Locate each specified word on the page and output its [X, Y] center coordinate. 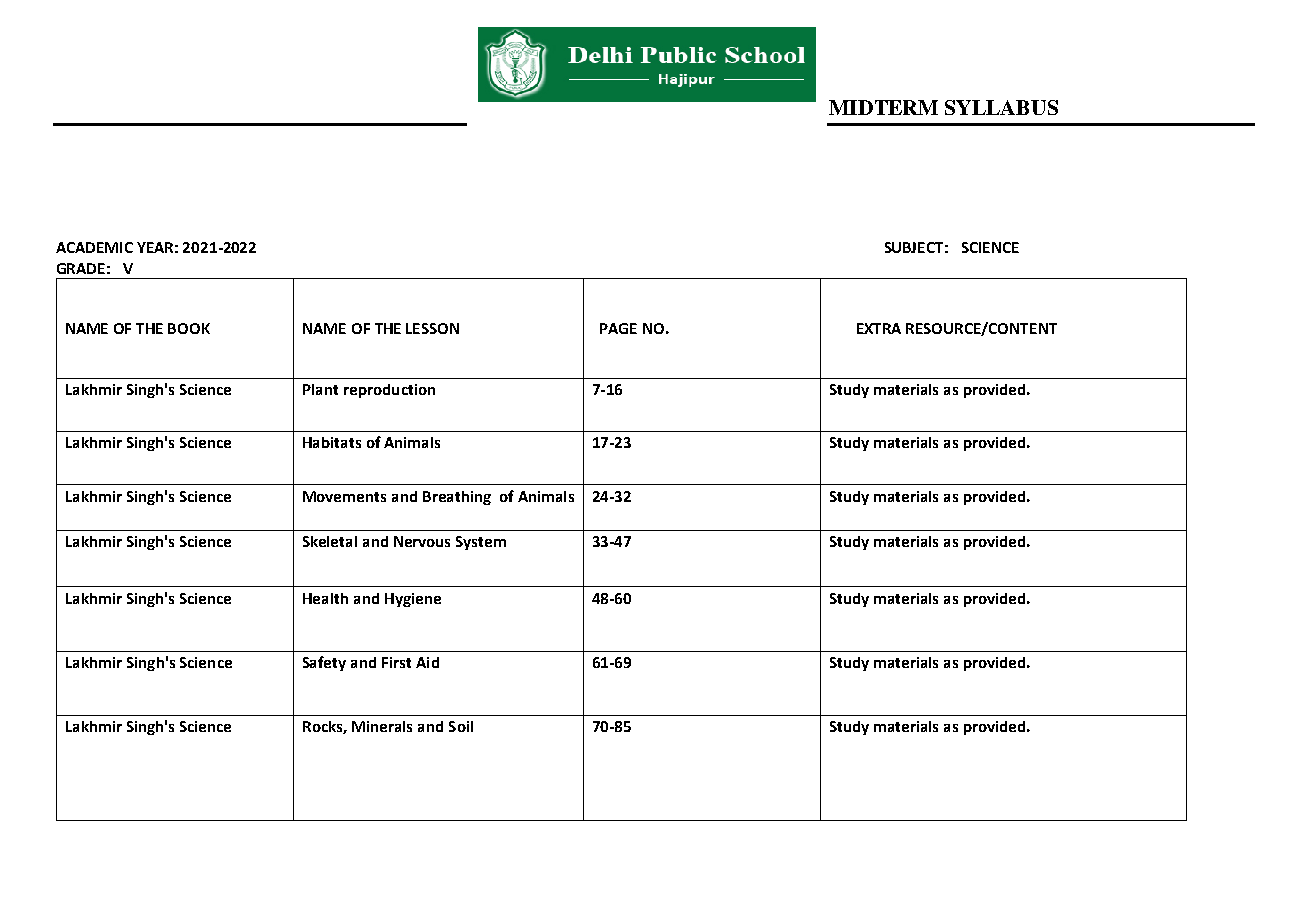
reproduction [389, 391]
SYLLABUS [1001, 107]
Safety [324, 663]
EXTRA [879, 328]
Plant [320, 389]
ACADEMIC [94, 247]
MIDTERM [883, 107]
